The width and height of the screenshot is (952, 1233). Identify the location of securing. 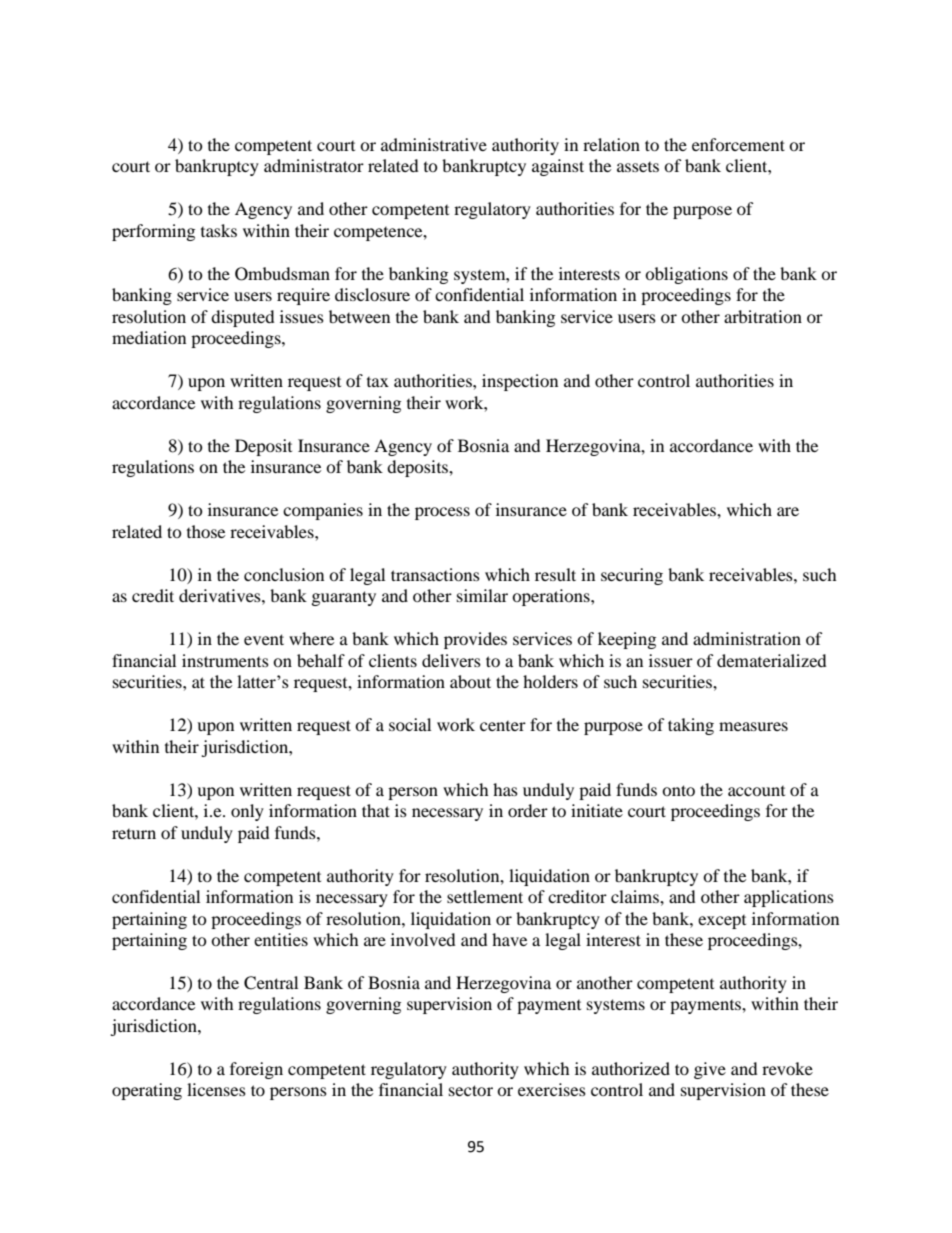
(632, 576).
